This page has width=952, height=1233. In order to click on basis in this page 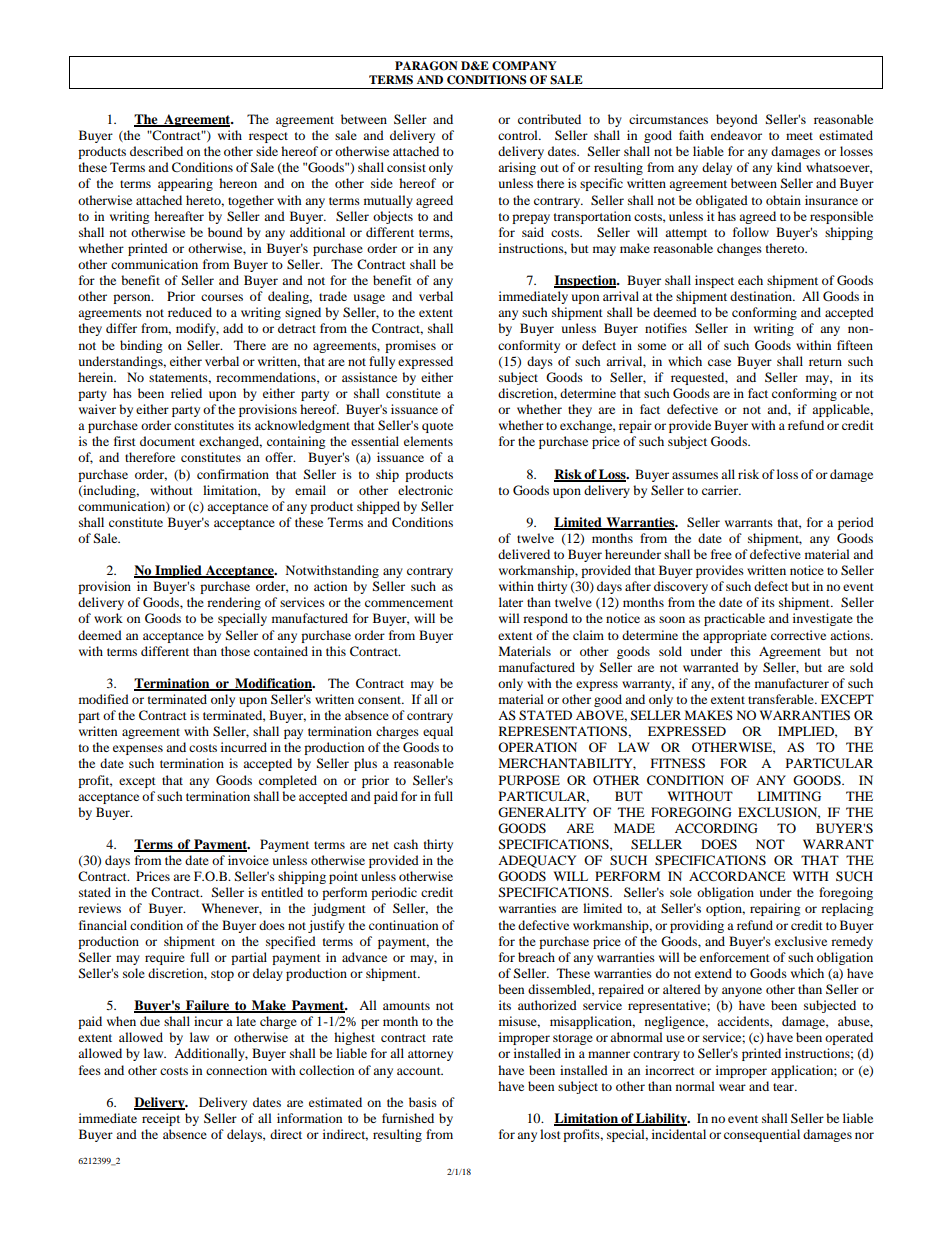, I will do `click(423, 1102)`.
